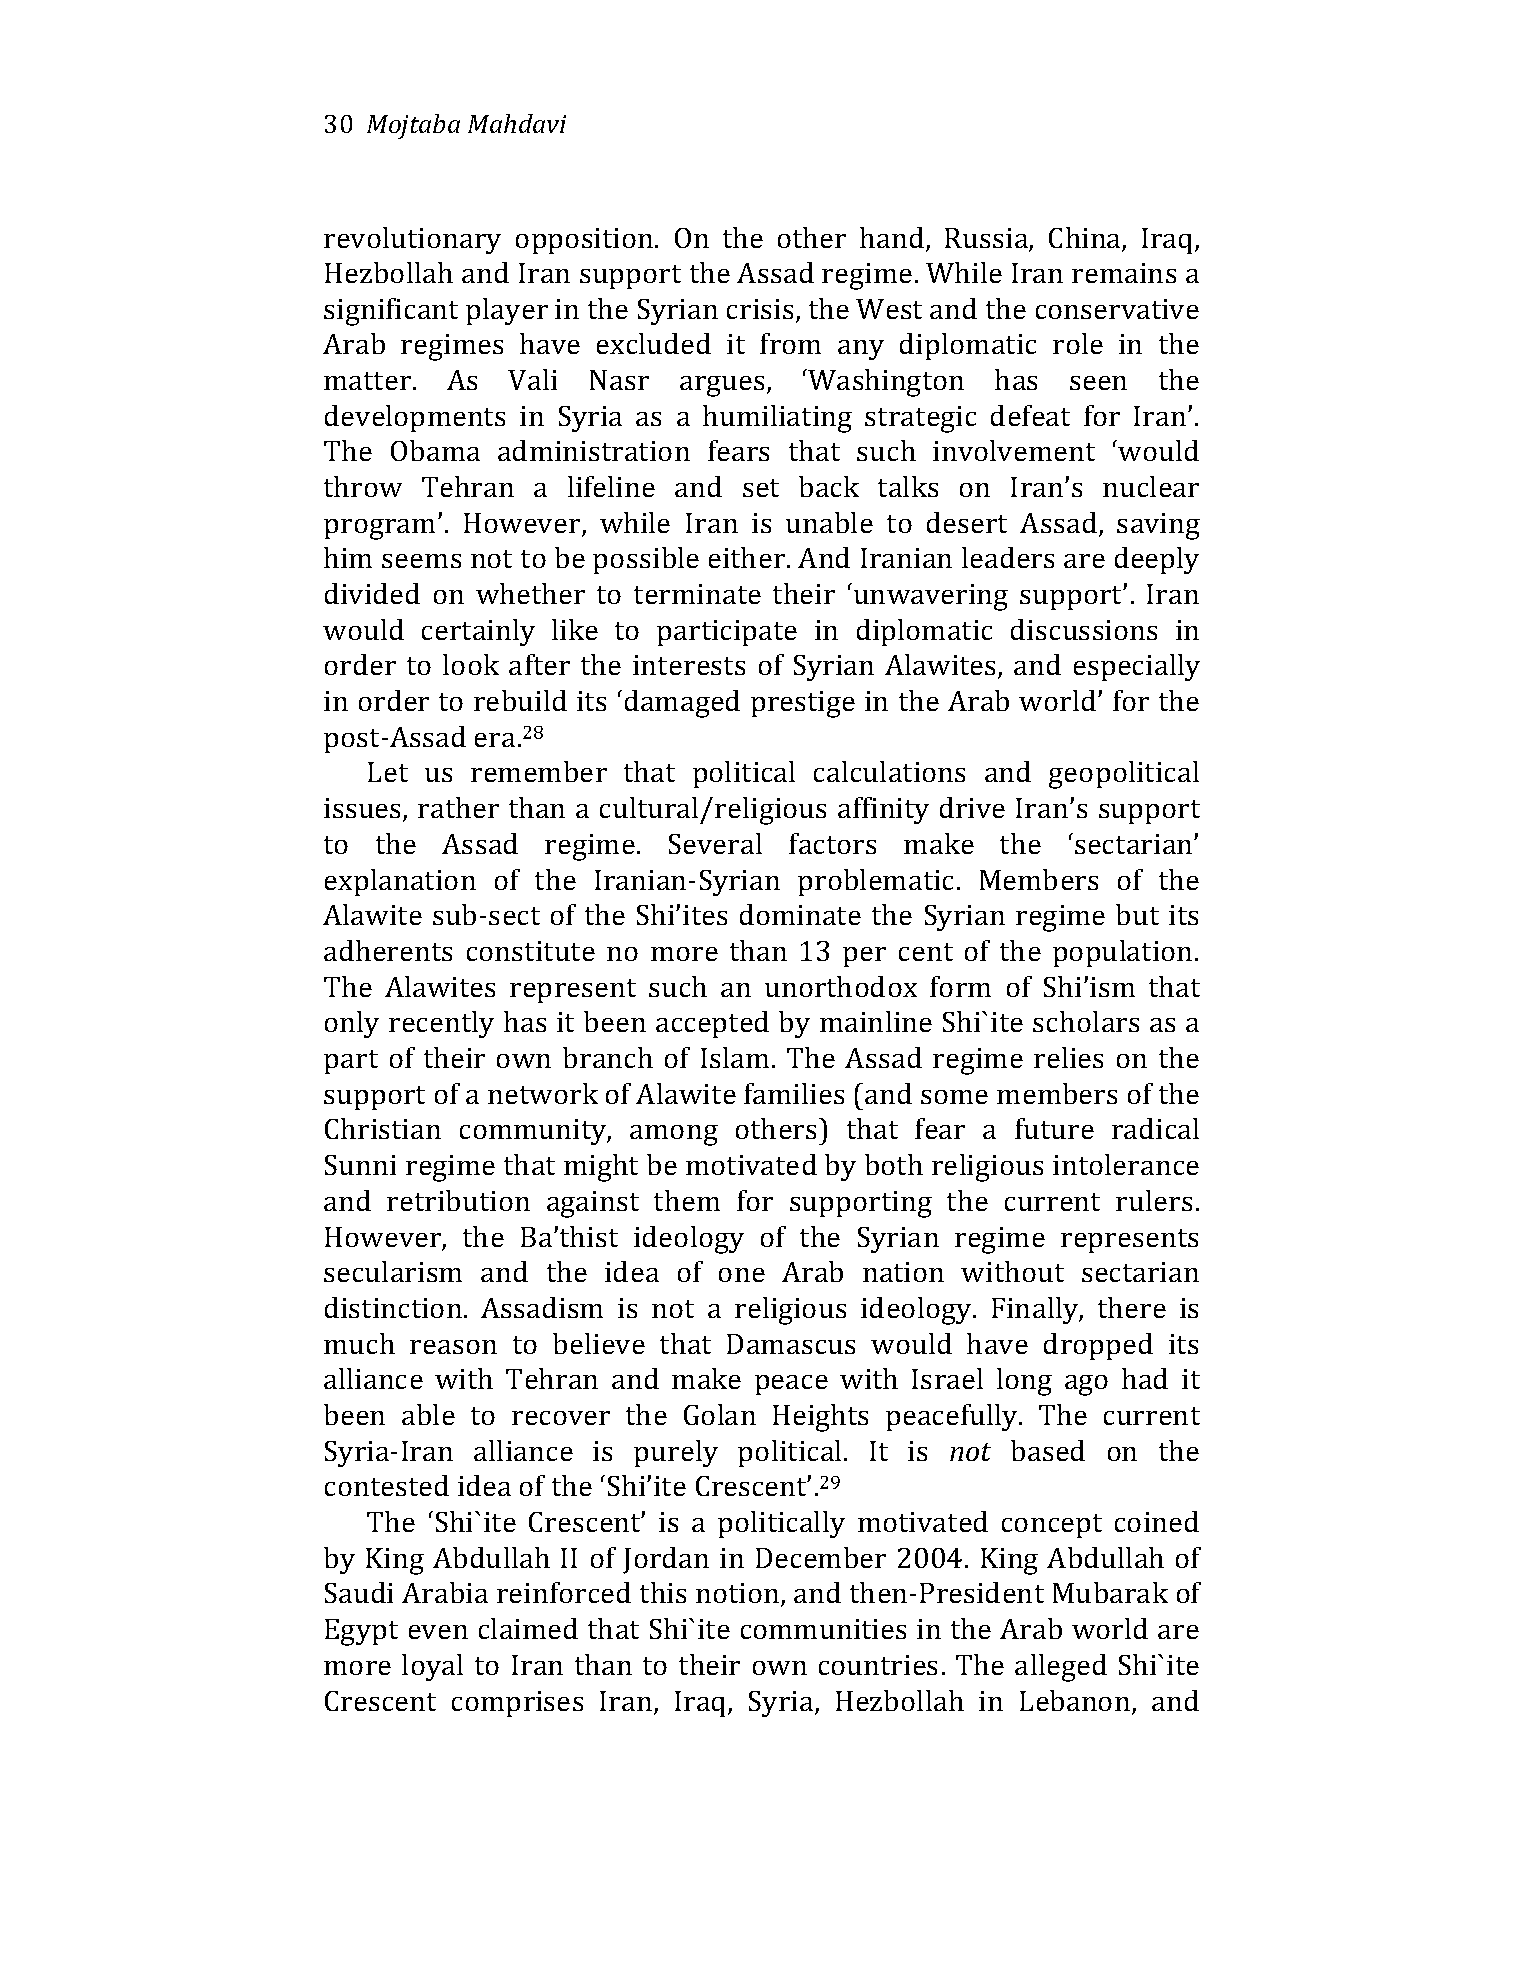 The image size is (1525, 1973). Describe the element at coordinates (1086, 239) in the screenshot. I see `China` at that location.
